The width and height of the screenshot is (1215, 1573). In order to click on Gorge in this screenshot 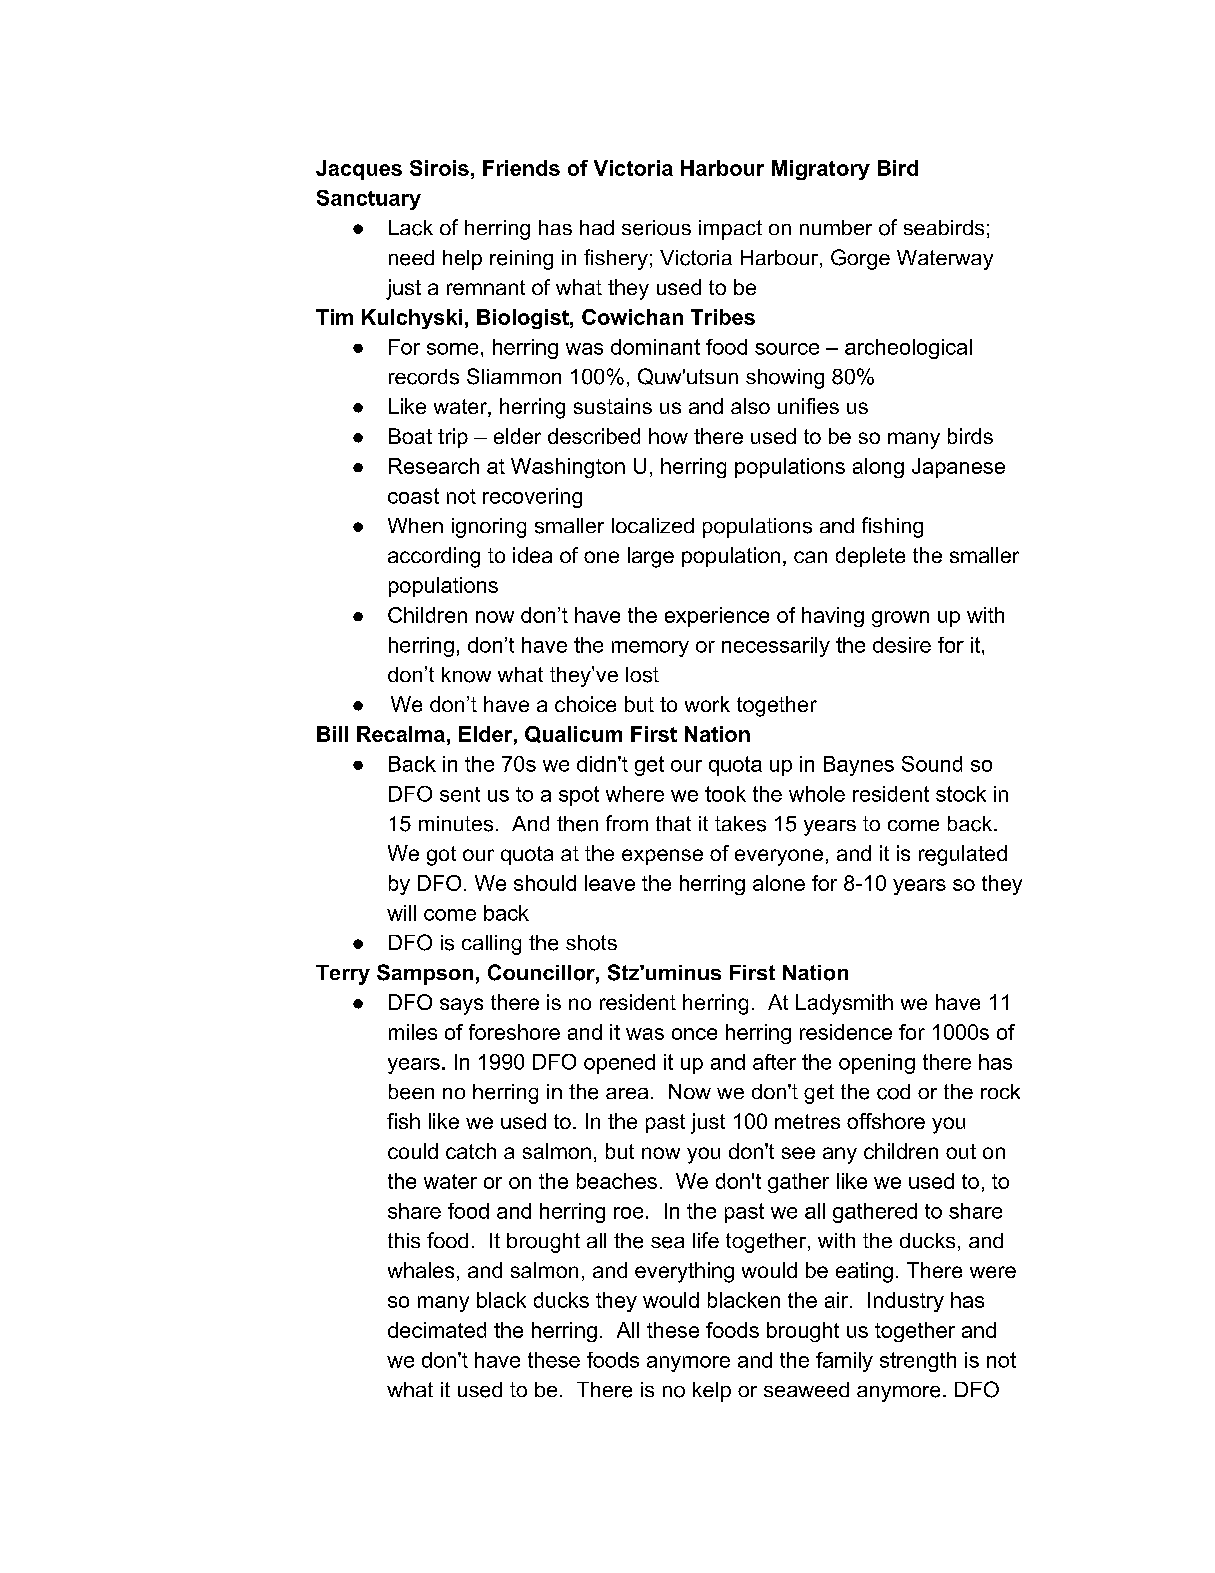, I will do `click(860, 259)`.
